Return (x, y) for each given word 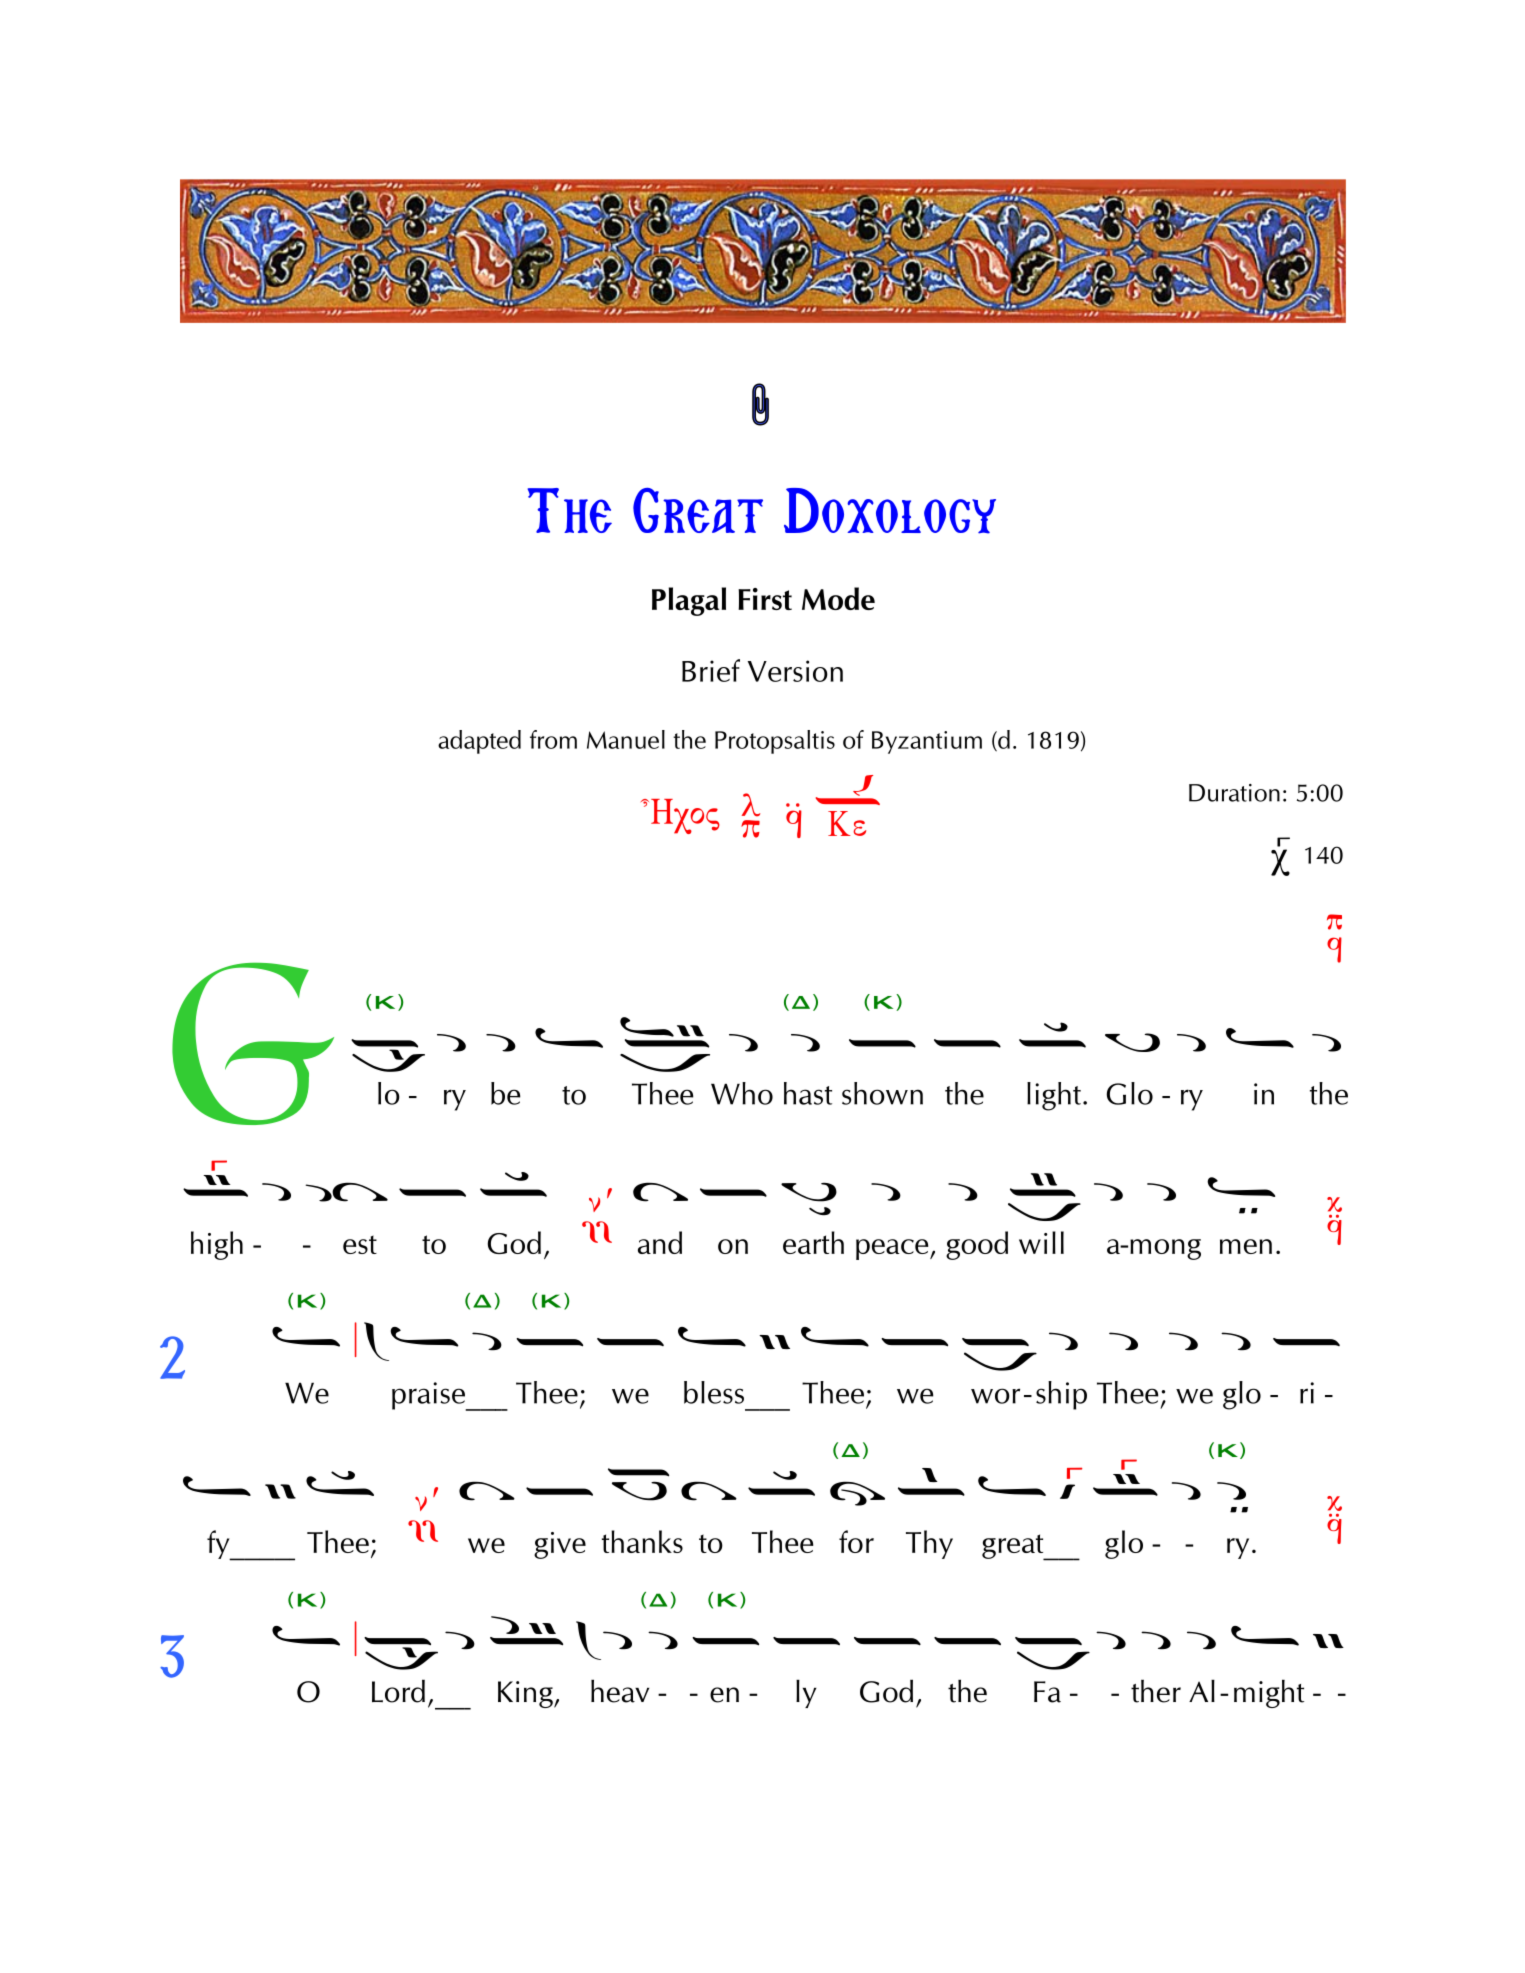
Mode (838, 598)
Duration (1234, 793)
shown (882, 1093)
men (1246, 1246)
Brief (711, 670)
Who (742, 1093)
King (526, 1694)
